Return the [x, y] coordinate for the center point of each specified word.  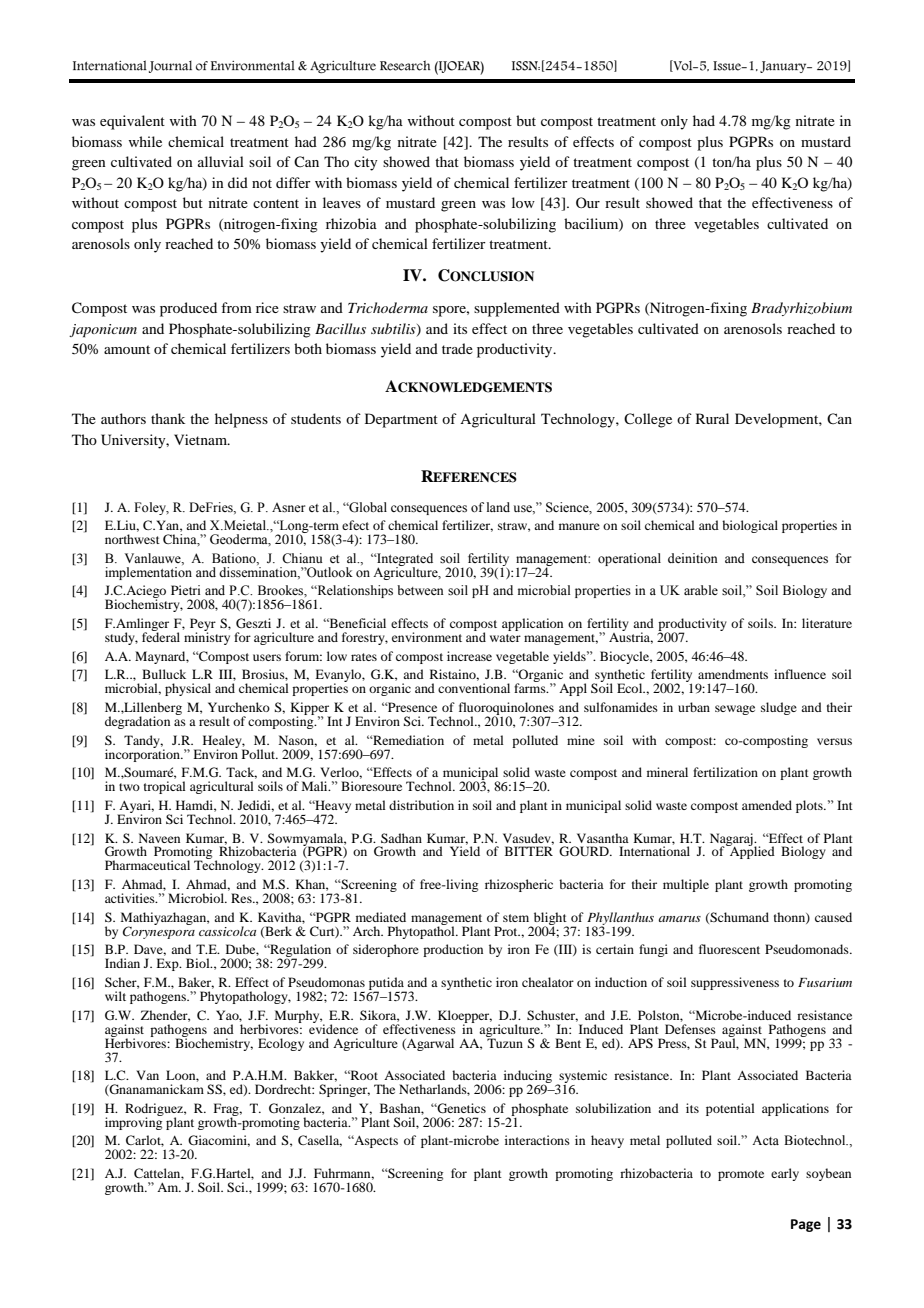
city [365, 163]
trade [457, 348]
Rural [712, 418]
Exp [168, 964]
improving [134, 1122]
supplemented [517, 309]
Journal [170, 67]
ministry [207, 637]
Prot [507, 931]
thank [168, 418]
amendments [733, 674]
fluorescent [729, 949]
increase [469, 656]
